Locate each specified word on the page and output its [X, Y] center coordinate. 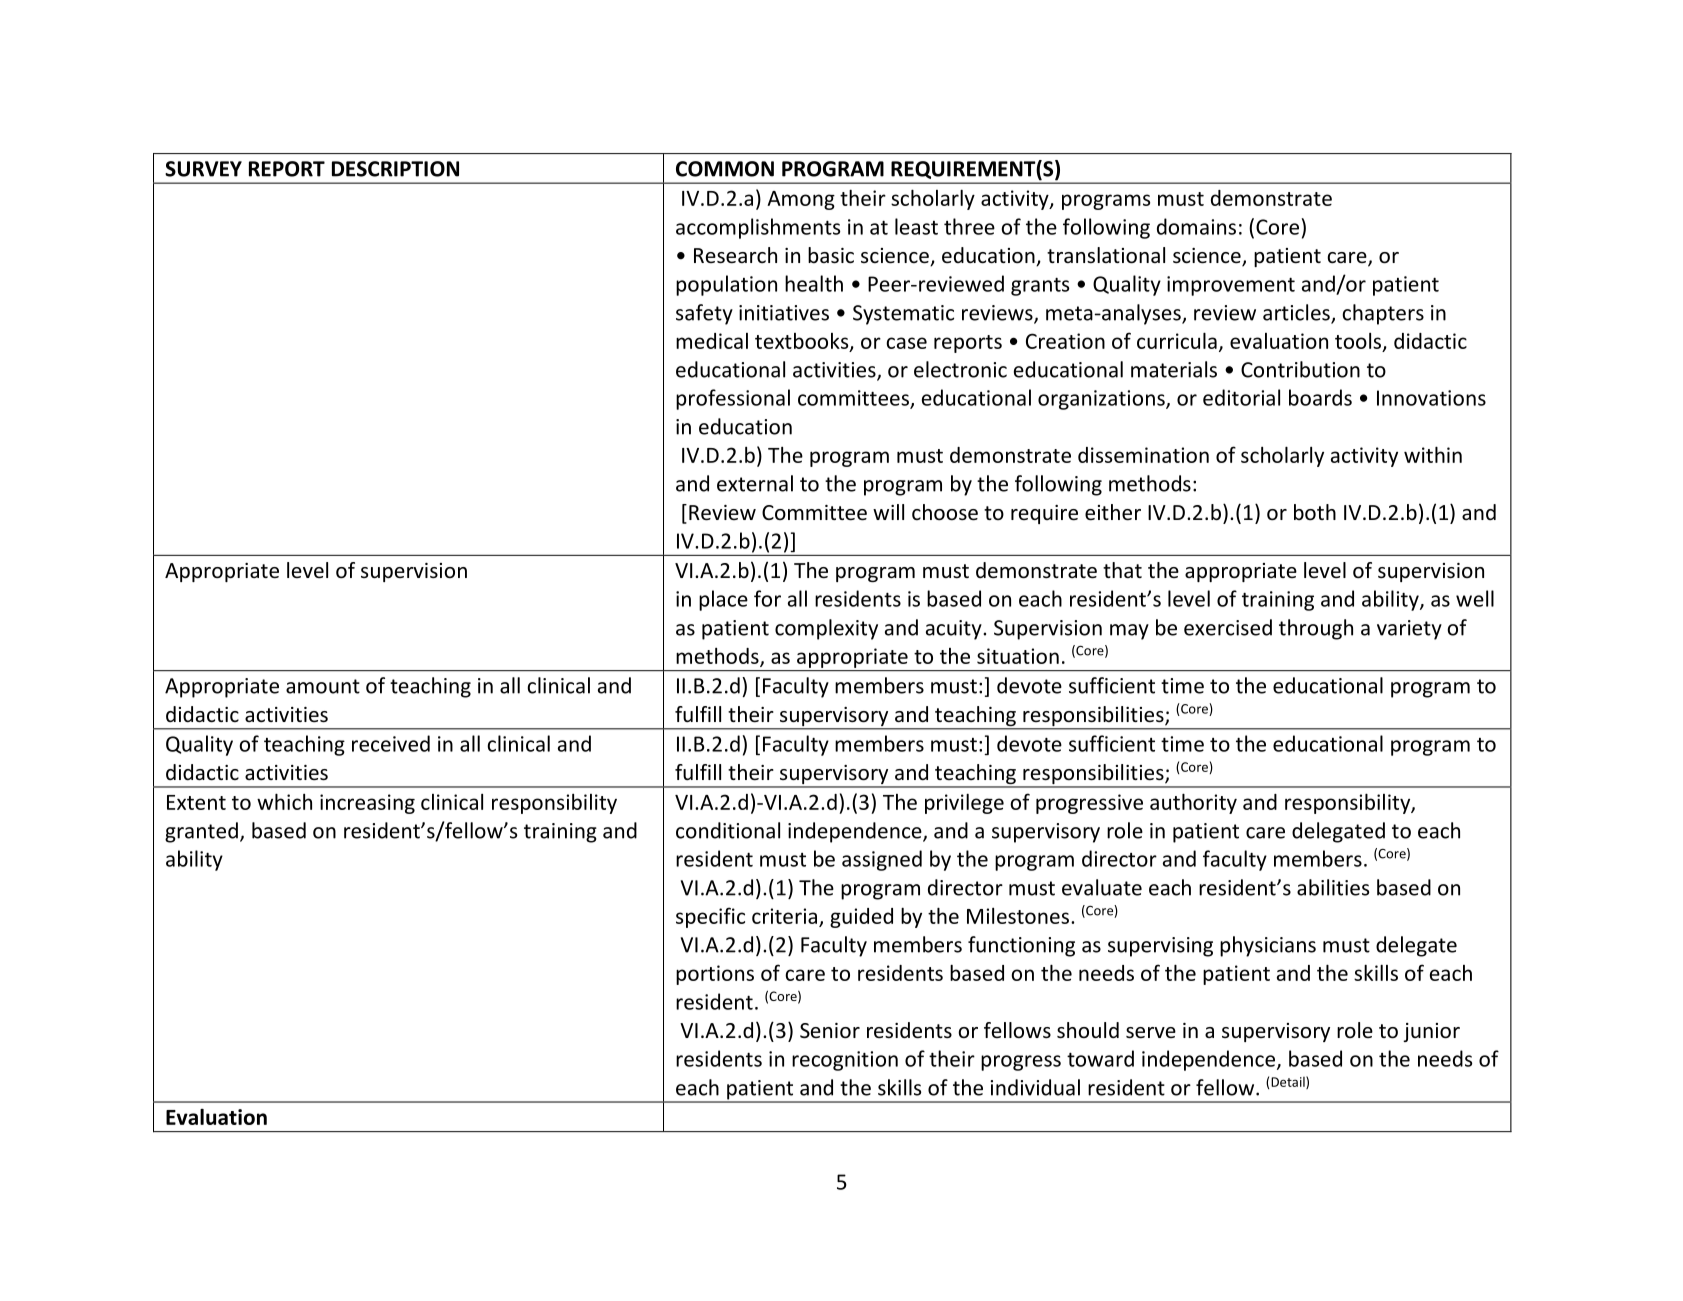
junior [1431, 1032]
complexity [826, 629]
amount [323, 686]
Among [801, 200]
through [1316, 629]
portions [715, 975]
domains [1196, 226]
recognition [845, 1061]
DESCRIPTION [395, 169]
